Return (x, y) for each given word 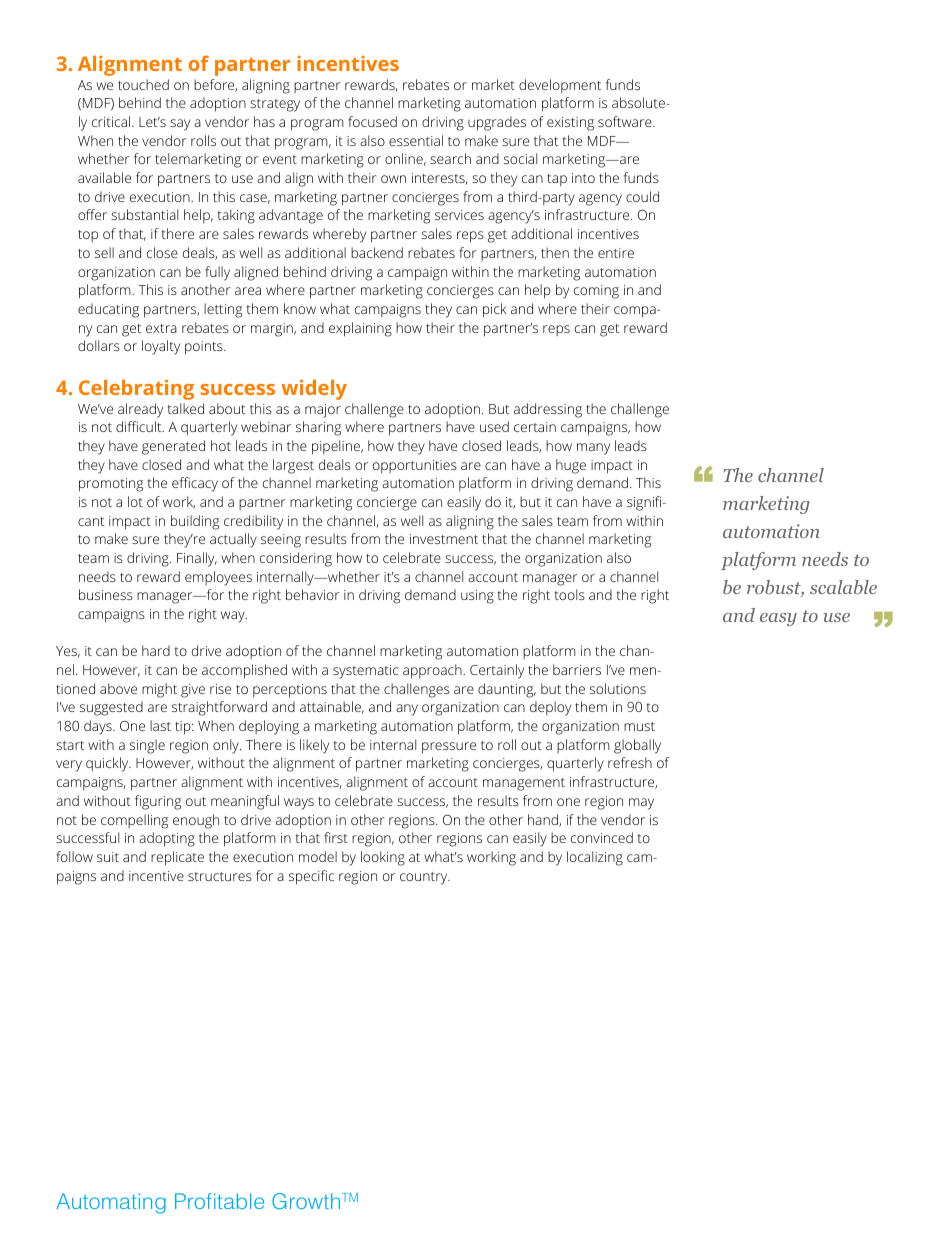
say (180, 125)
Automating (111, 1203)
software (626, 121)
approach (433, 671)
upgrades (497, 123)
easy (778, 619)
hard (156, 650)
